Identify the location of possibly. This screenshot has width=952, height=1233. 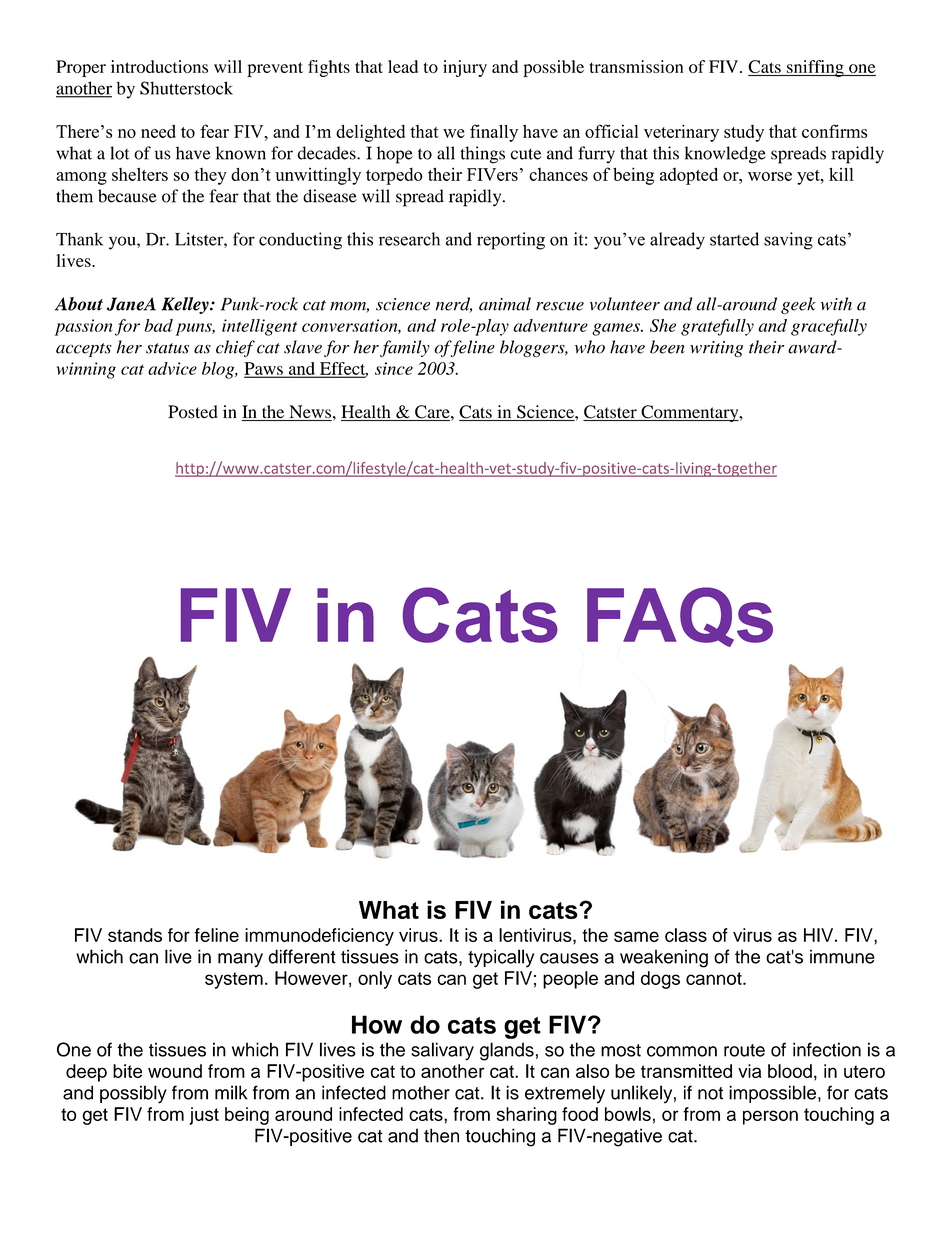
(133, 1094).
